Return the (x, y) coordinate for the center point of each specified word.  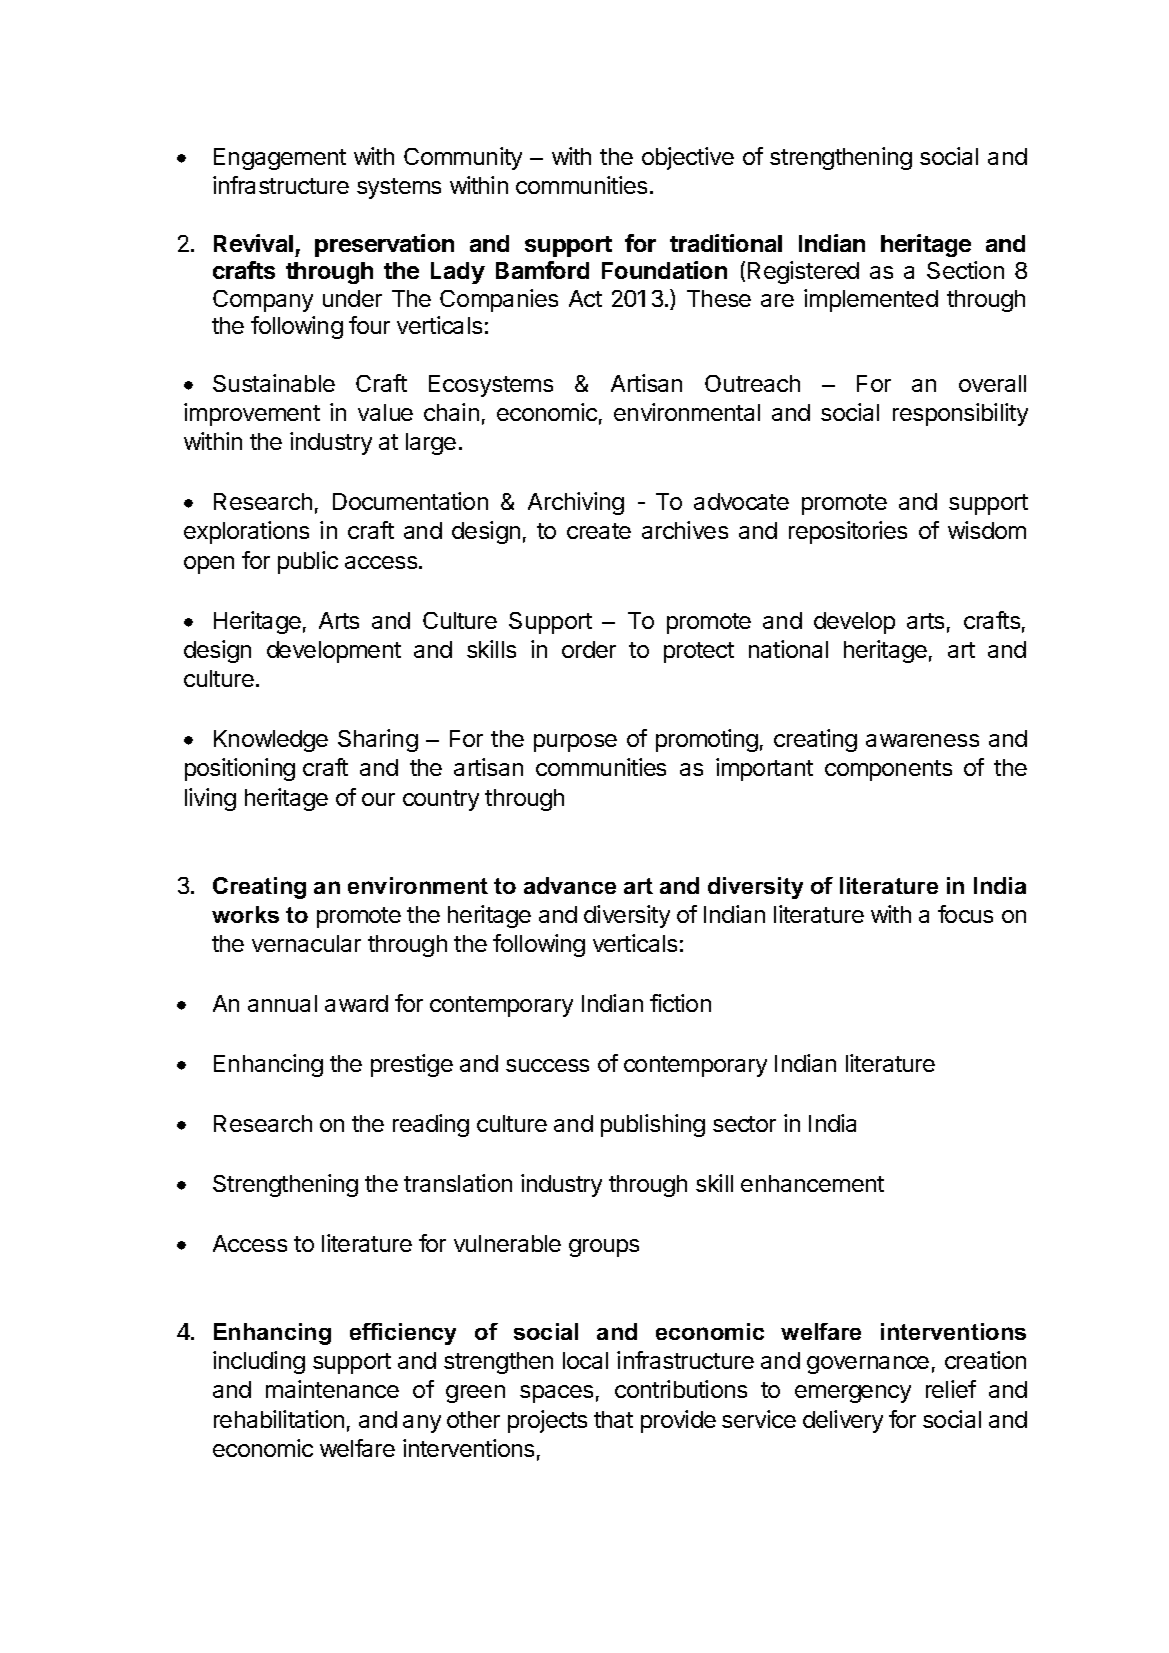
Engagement (280, 159)
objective (688, 158)
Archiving (576, 503)
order (589, 649)
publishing (653, 1125)
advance (570, 885)
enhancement (812, 1183)
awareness (922, 740)
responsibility (960, 414)
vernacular (306, 943)
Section (965, 270)
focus (965, 914)
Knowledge (271, 741)
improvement (252, 414)
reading (431, 1125)
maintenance (332, 1389)
